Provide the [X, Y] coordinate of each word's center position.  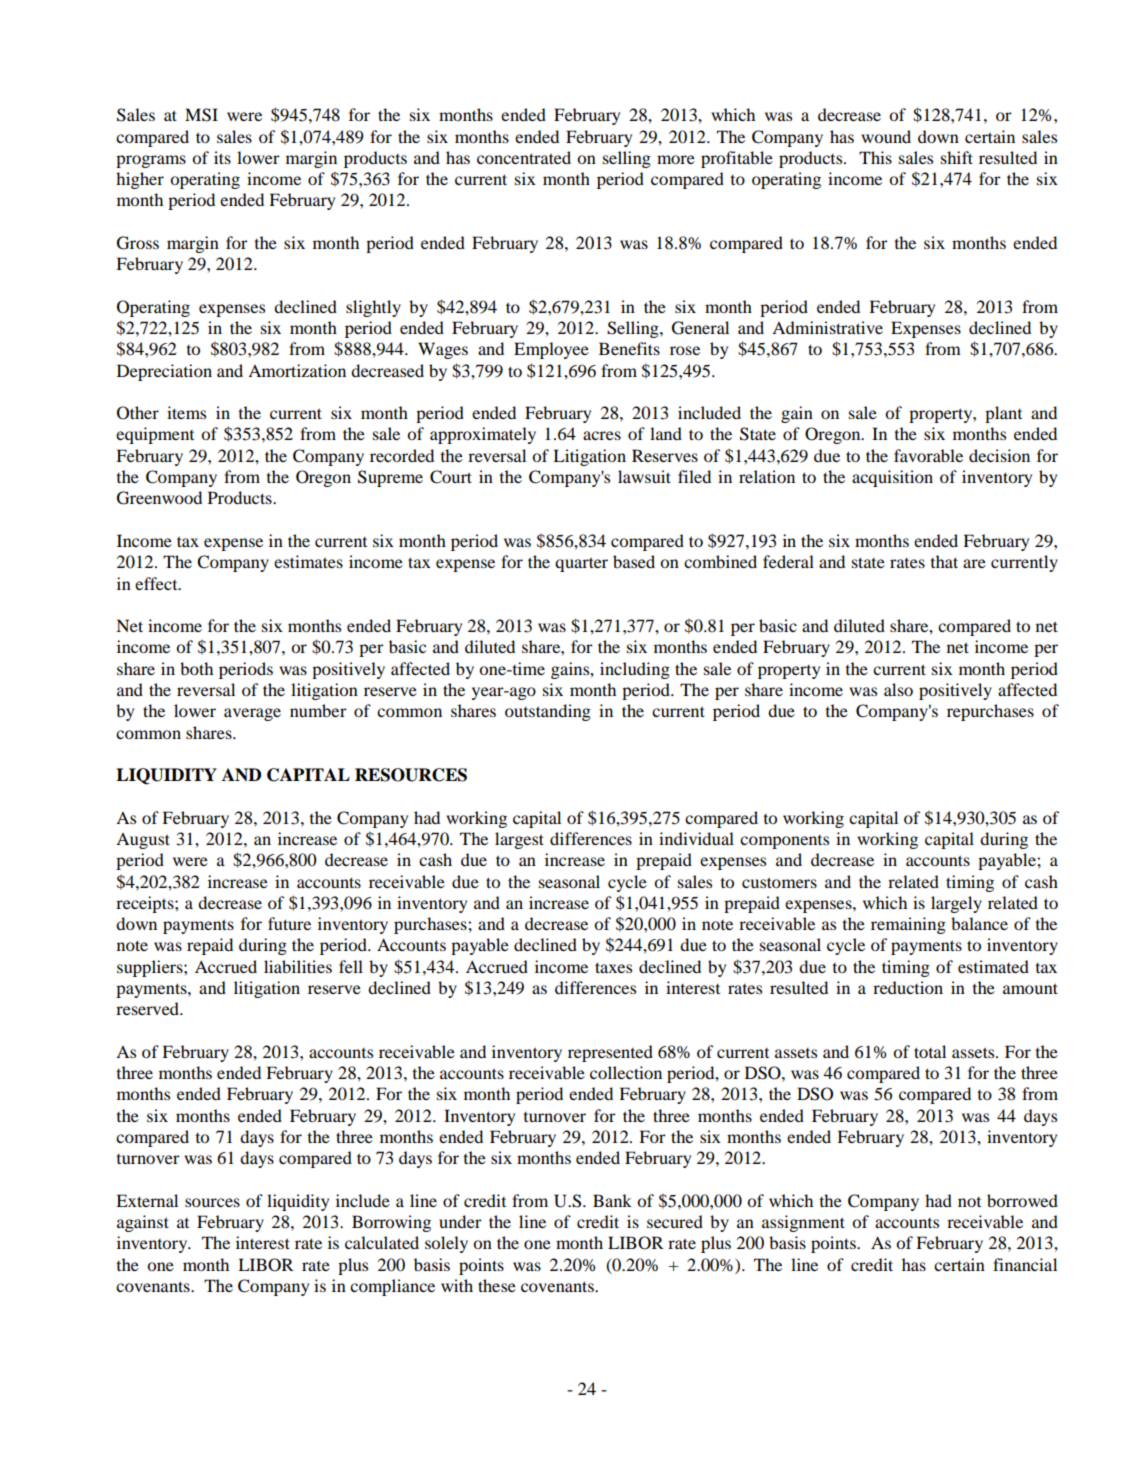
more [676, 159]
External [147, 1200]
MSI [201, 115]
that [944, 561]
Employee [551, 350]
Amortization [297, 370]
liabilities [298, 966]
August [143, 841]
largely [956, 904]
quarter [581, 564]
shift [957, 157]
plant [1003, 414]
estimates [308, 561]
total [930, 1051]
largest [519, 840]
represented [610, 1053]
